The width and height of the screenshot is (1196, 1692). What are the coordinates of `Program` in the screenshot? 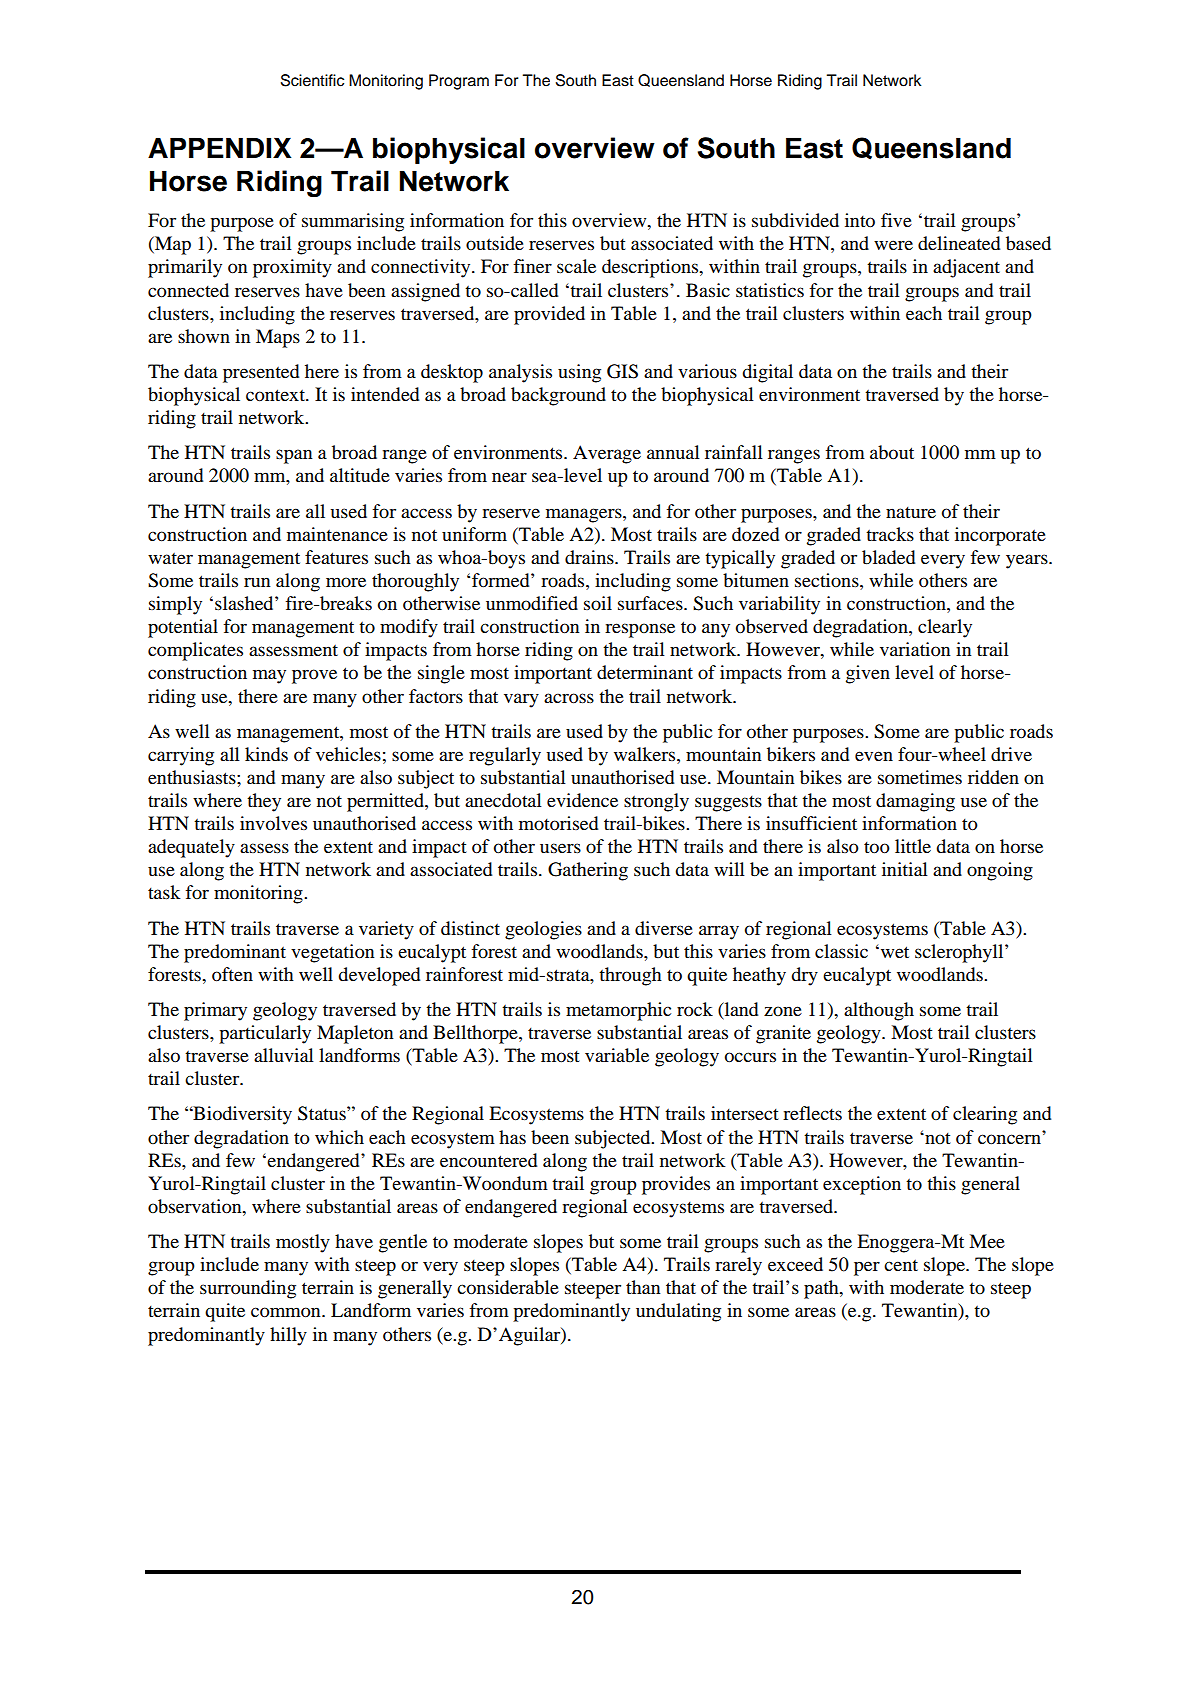 It's located at (459, 82).
